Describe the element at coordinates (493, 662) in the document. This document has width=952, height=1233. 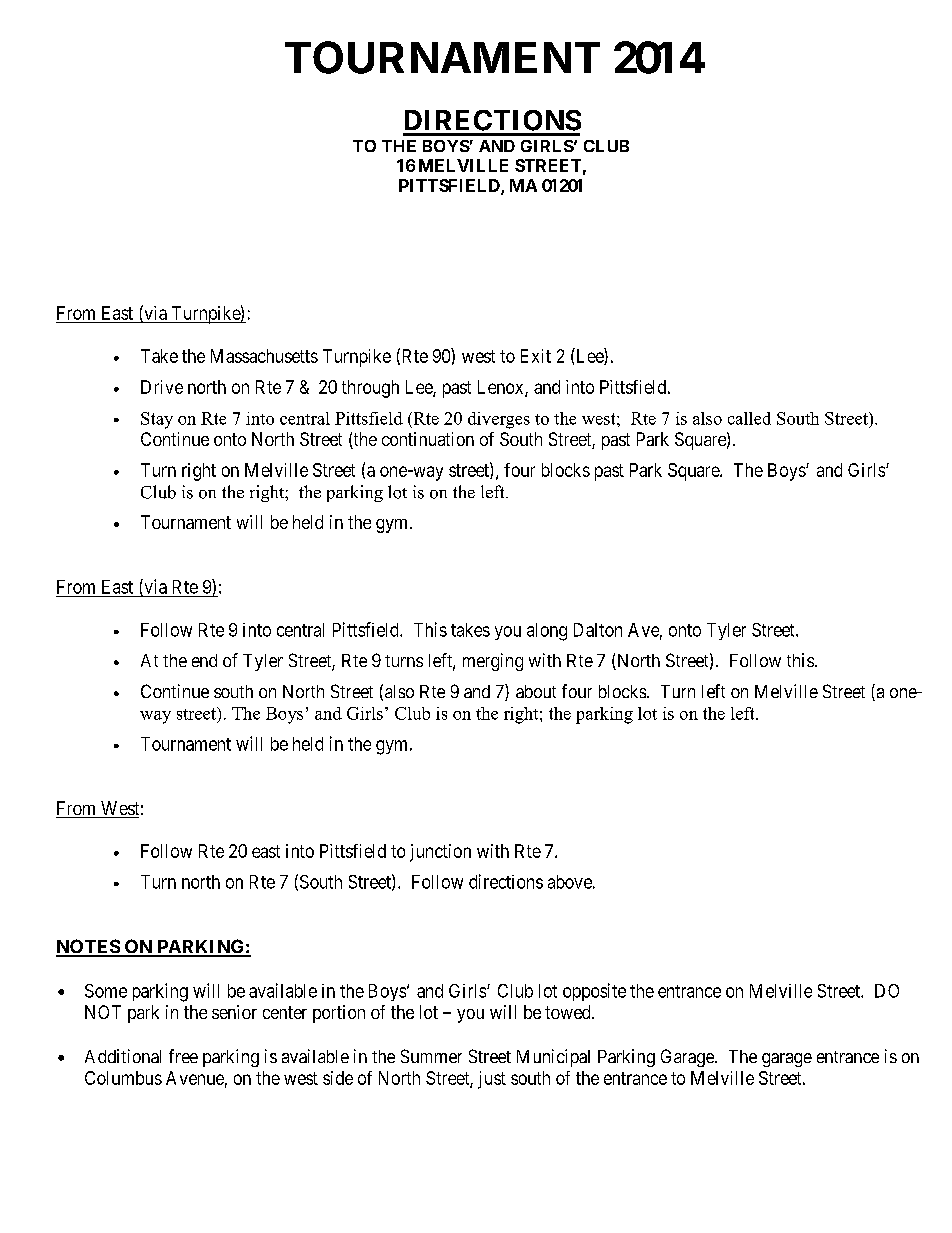
I see `merging` at that location.
